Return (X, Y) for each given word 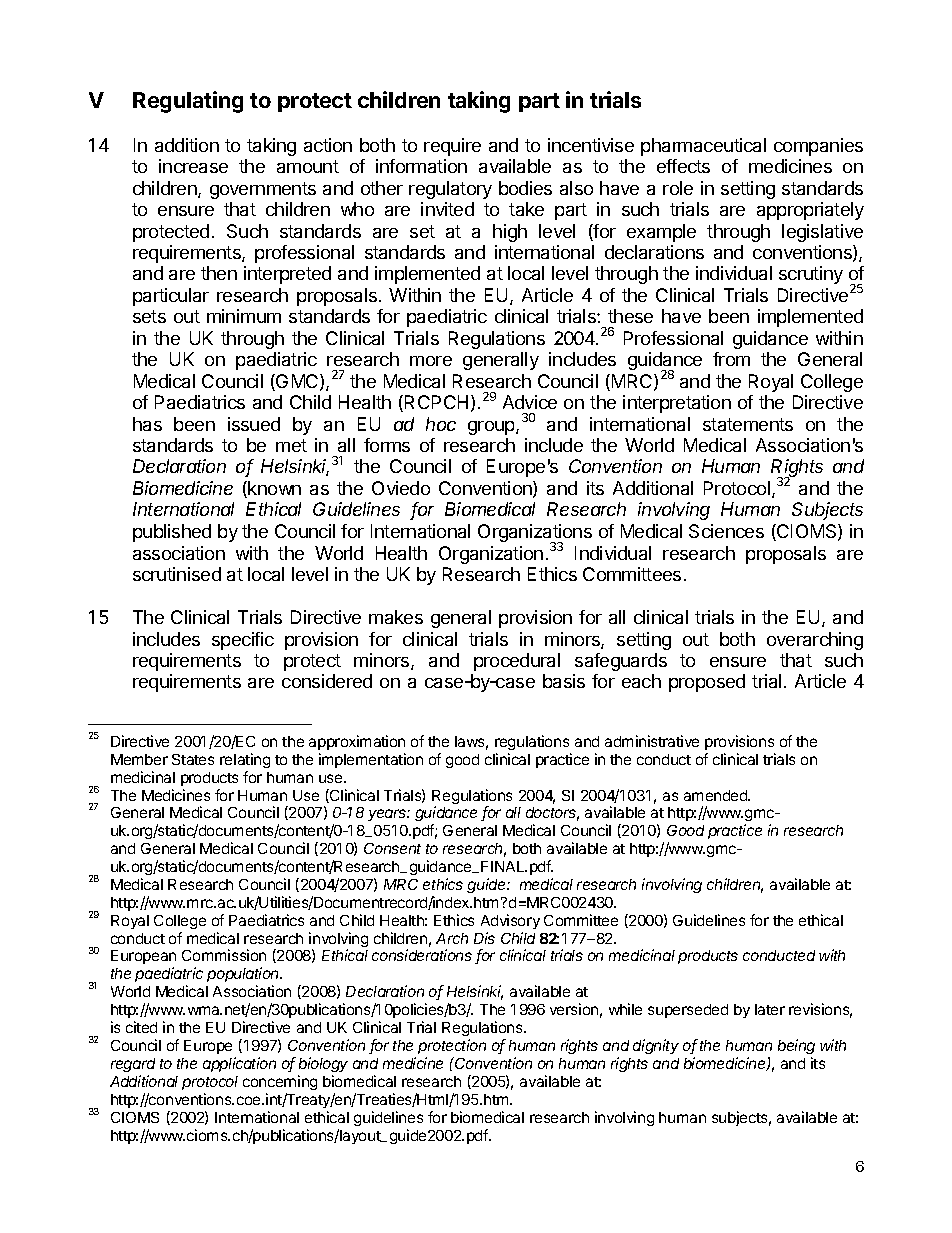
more (431, 361)
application (239, 1064)
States (193, 759)
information (421, 166)
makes (396, 617)
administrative (652, 741)
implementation (371, 760)
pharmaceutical (703, 147)
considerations (422, 955)
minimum (244, 316)
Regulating (188, 102)
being (796, 1046)
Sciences (726, 531)
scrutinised (177, 574)
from (731, 359)
